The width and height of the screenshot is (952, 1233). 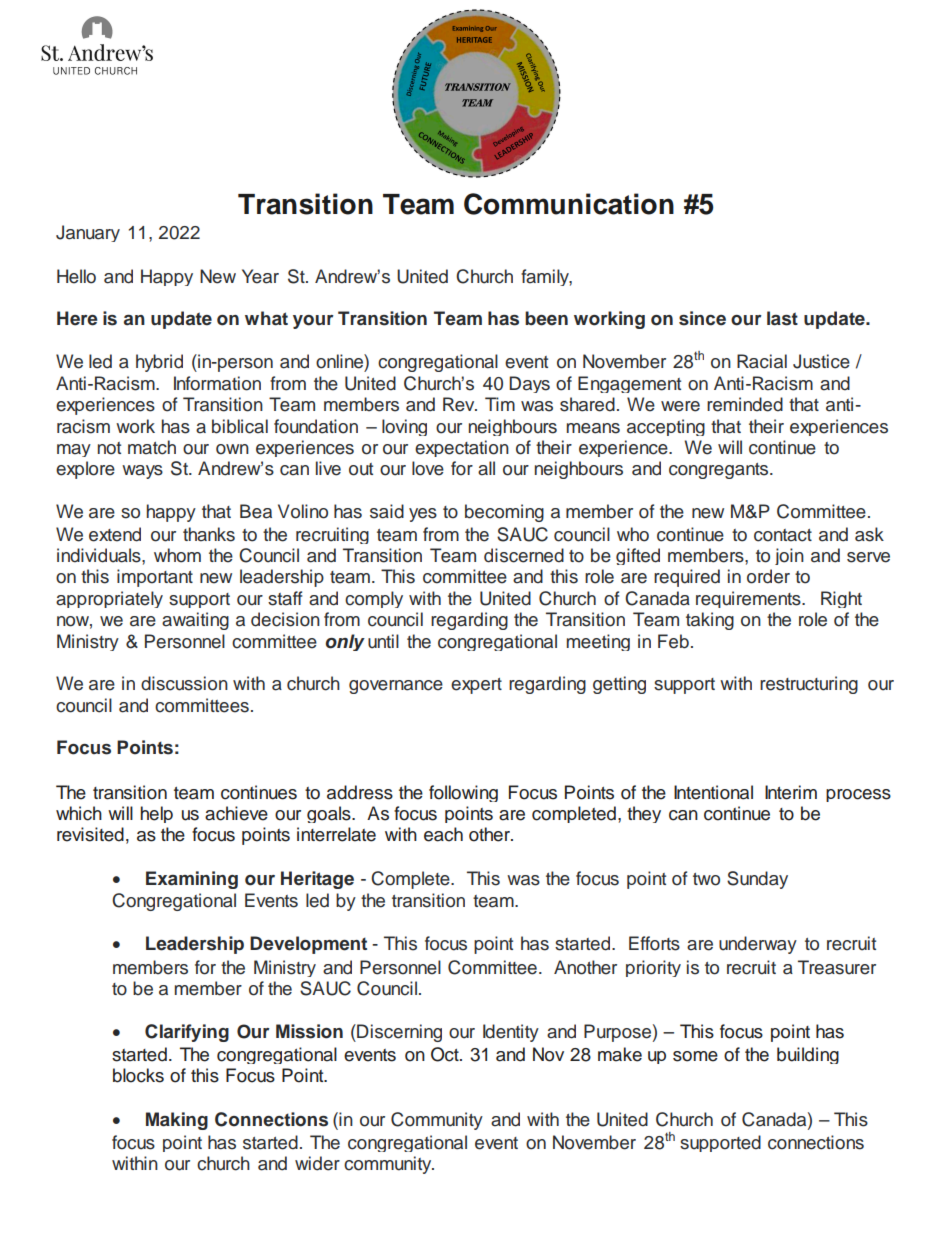 What do you see at coordinates (783, 535) in the screenshot?
I see `contact` at bounding box center [783, 535].
